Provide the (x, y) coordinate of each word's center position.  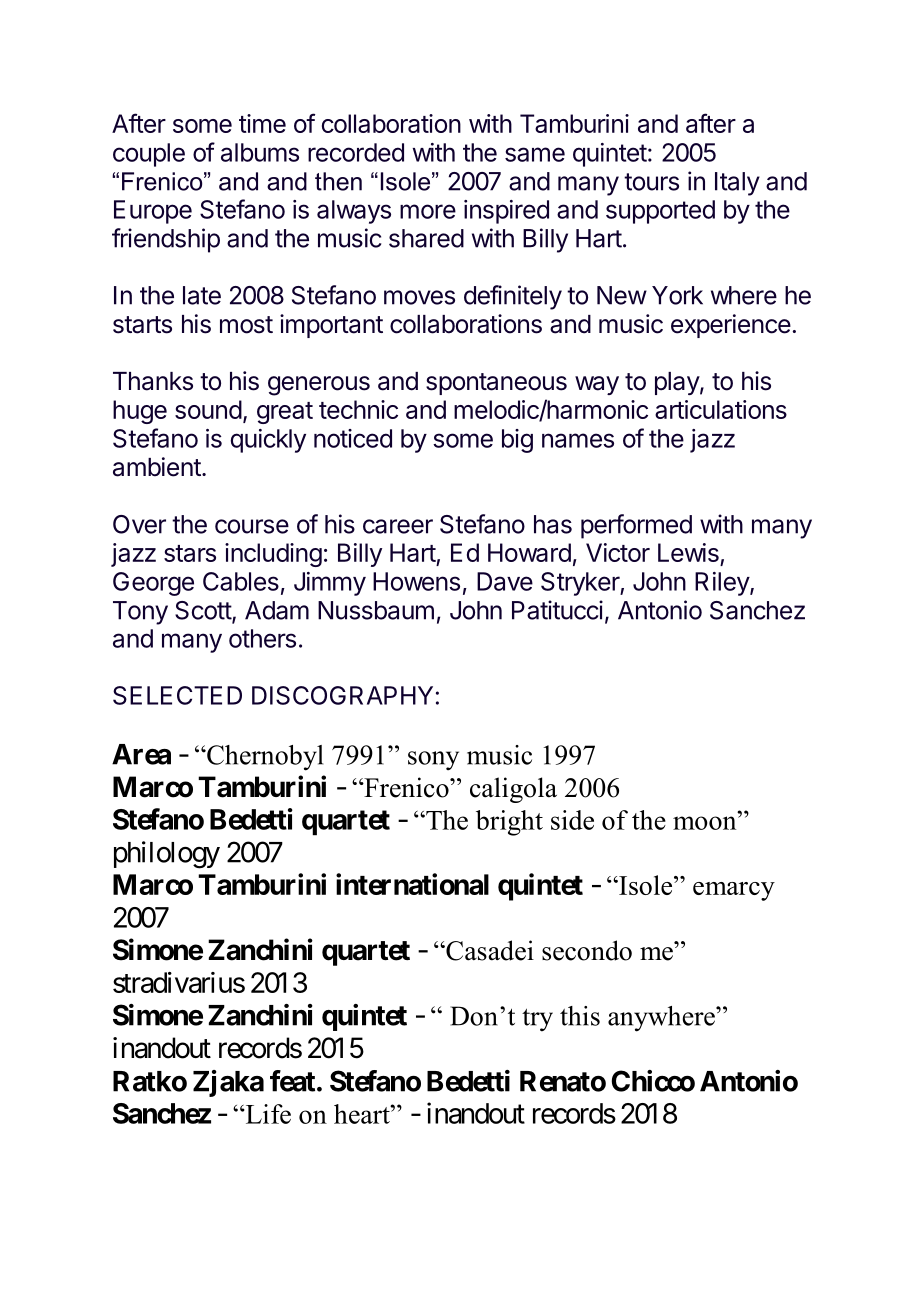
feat (292, 1081)
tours (651, 182)
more (428, 211)
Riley (723, 584)
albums (260, 152)
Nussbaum (376, 610)
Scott (204, 611)
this (580, 1016)
